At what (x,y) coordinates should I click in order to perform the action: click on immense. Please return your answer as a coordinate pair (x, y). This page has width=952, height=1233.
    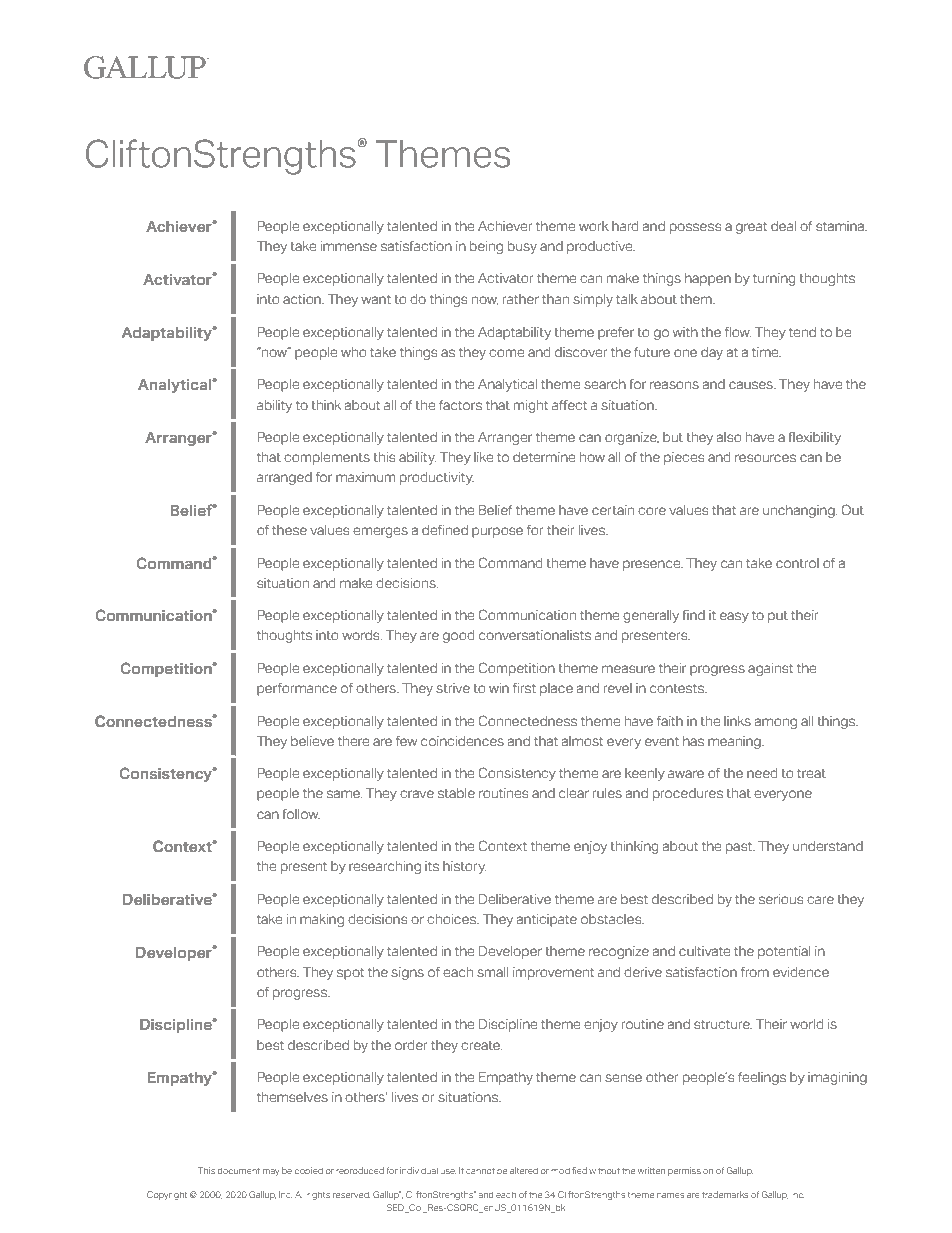
    Looking at the image, I should click on (349, 246).
